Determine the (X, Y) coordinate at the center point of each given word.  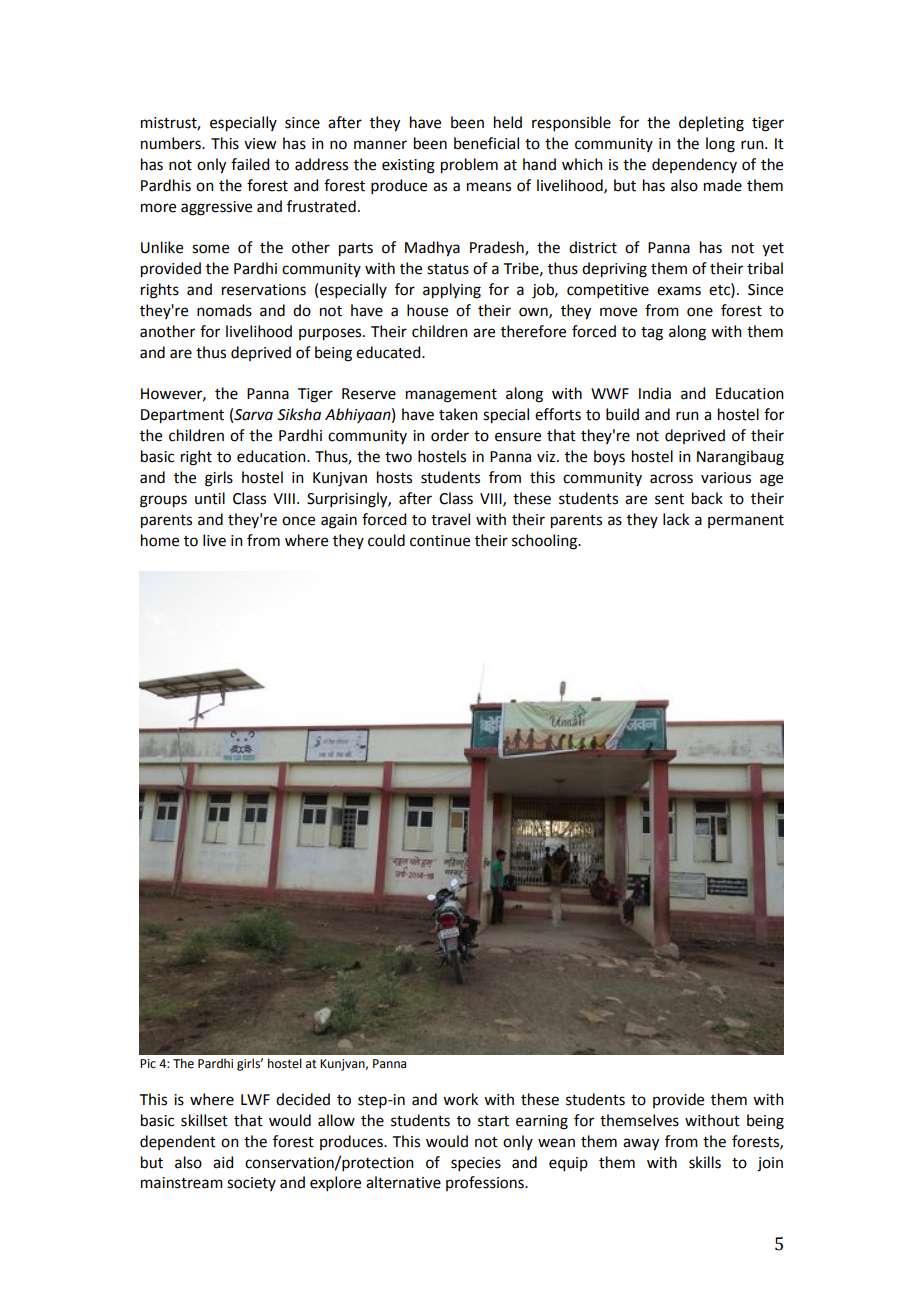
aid (223, 1162)
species (476, 1164)
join (770, 1164)
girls (219, 479)
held (508, 122)
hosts (394, 477)
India (655, 393)
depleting (711, 124)
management (451, 396)
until (210, 498)
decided (303, 1099)
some (210, 249)
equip (568, 1164)
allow (336, 1120)
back (707, 498)
